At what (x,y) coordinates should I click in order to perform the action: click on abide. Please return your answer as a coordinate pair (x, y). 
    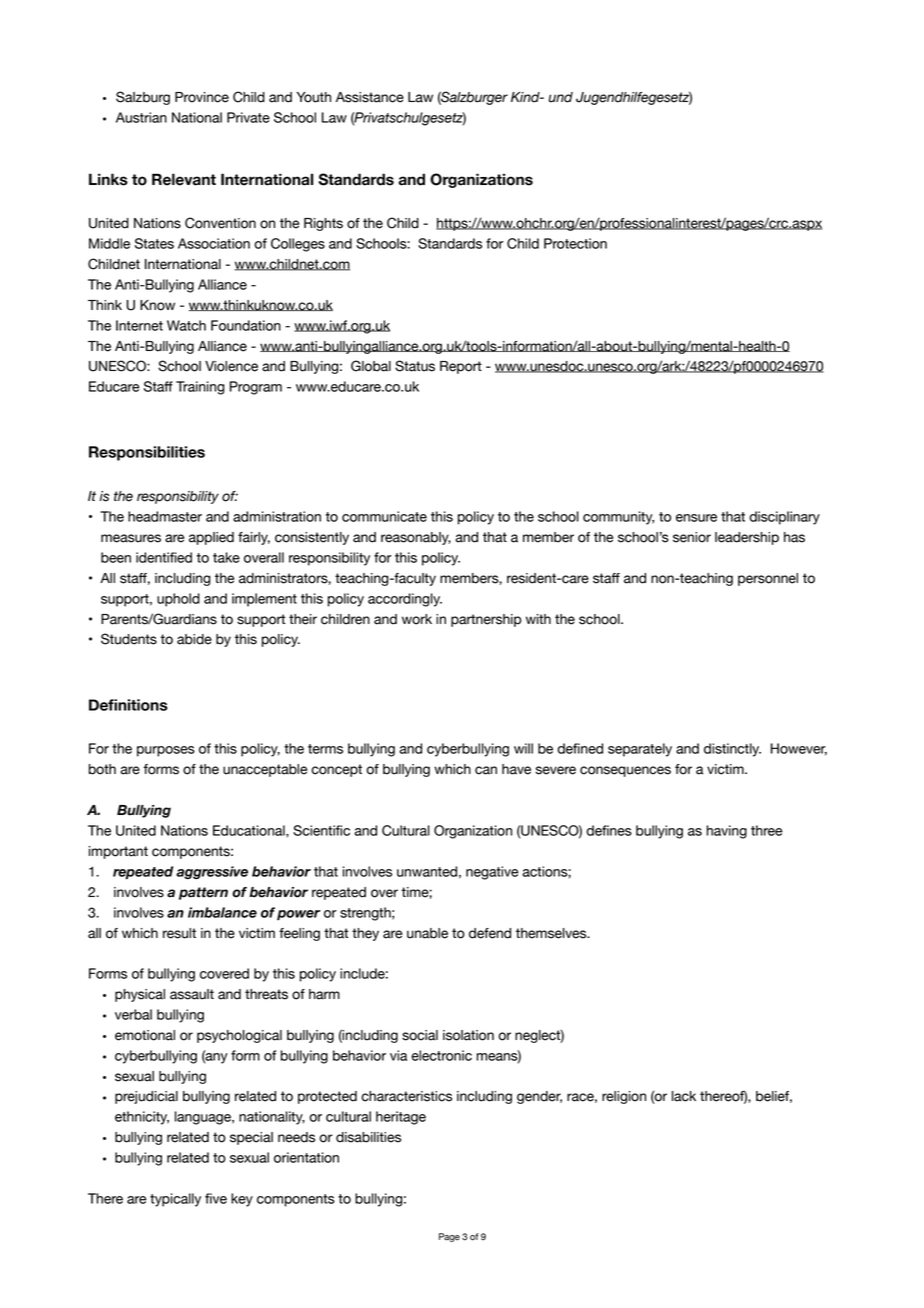
    Looking at the image, I should click on (194, 639).
